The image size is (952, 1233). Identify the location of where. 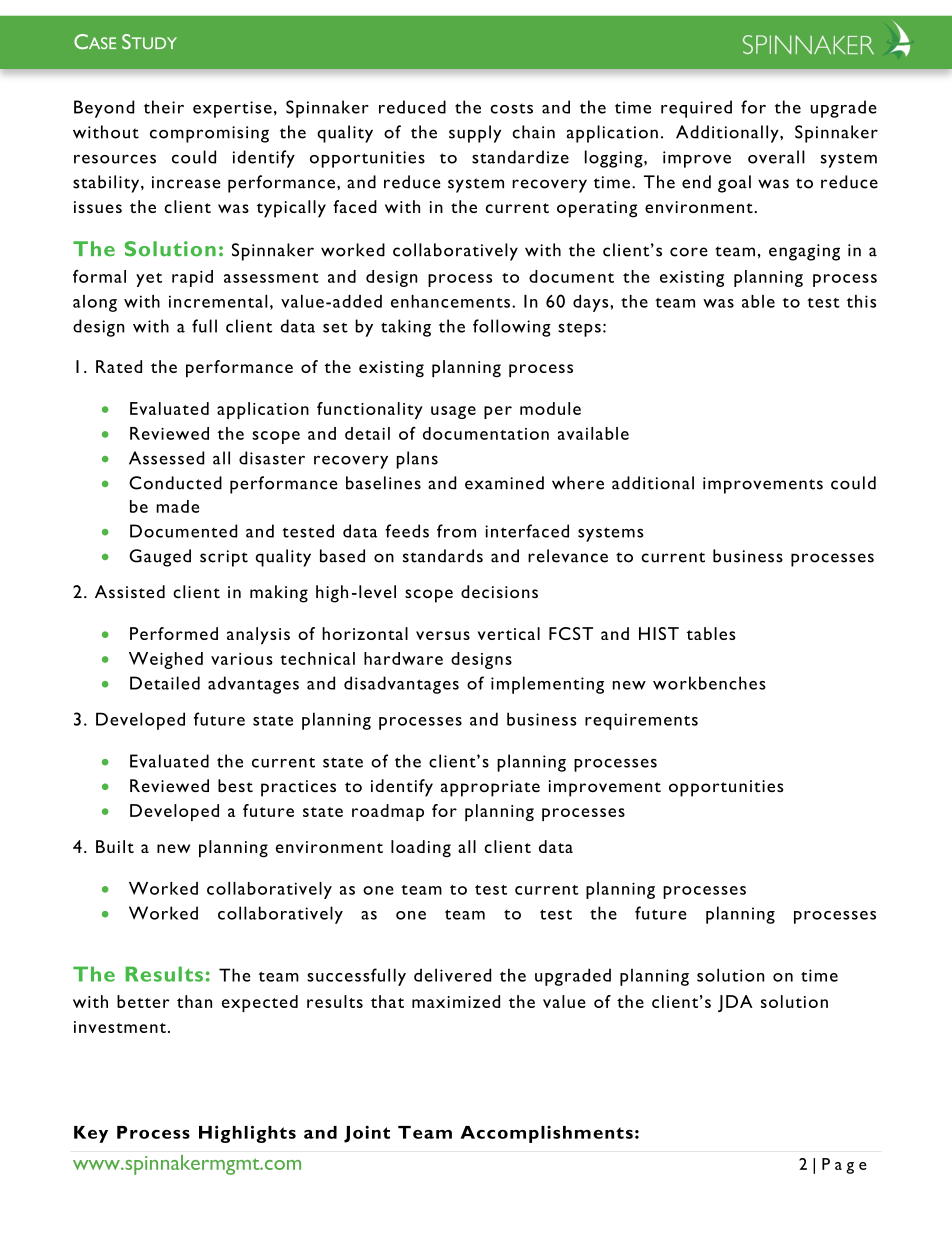
(578, 483).
